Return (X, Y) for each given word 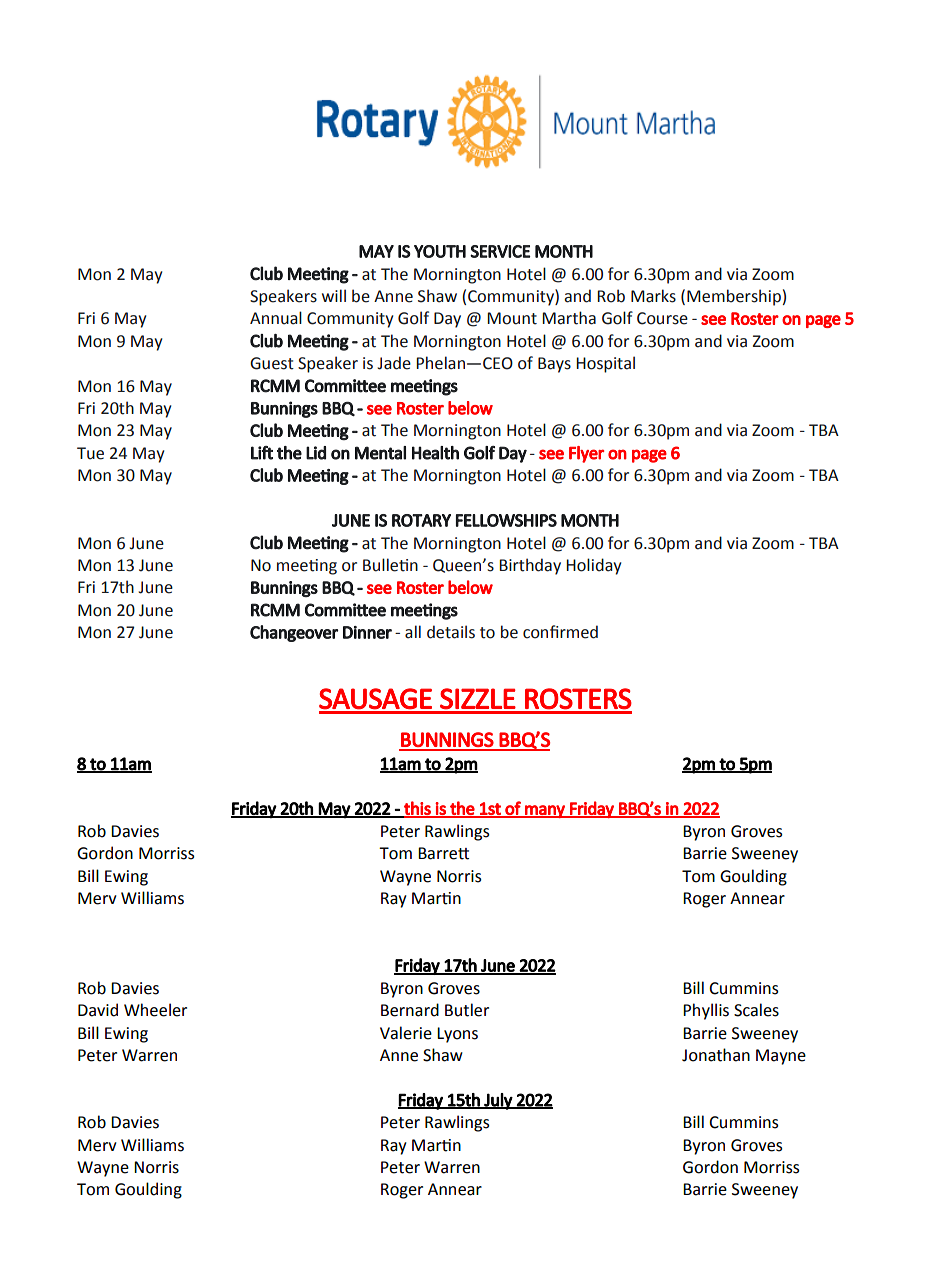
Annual (276, 318)
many (545, 811)
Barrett (443, 853)
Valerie (406, 1033)
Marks (653, 296)
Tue (90, 453)
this (417, 809)
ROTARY (421, 520)
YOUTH (440, 251)
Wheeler (155, 1010)
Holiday (593, 566)
